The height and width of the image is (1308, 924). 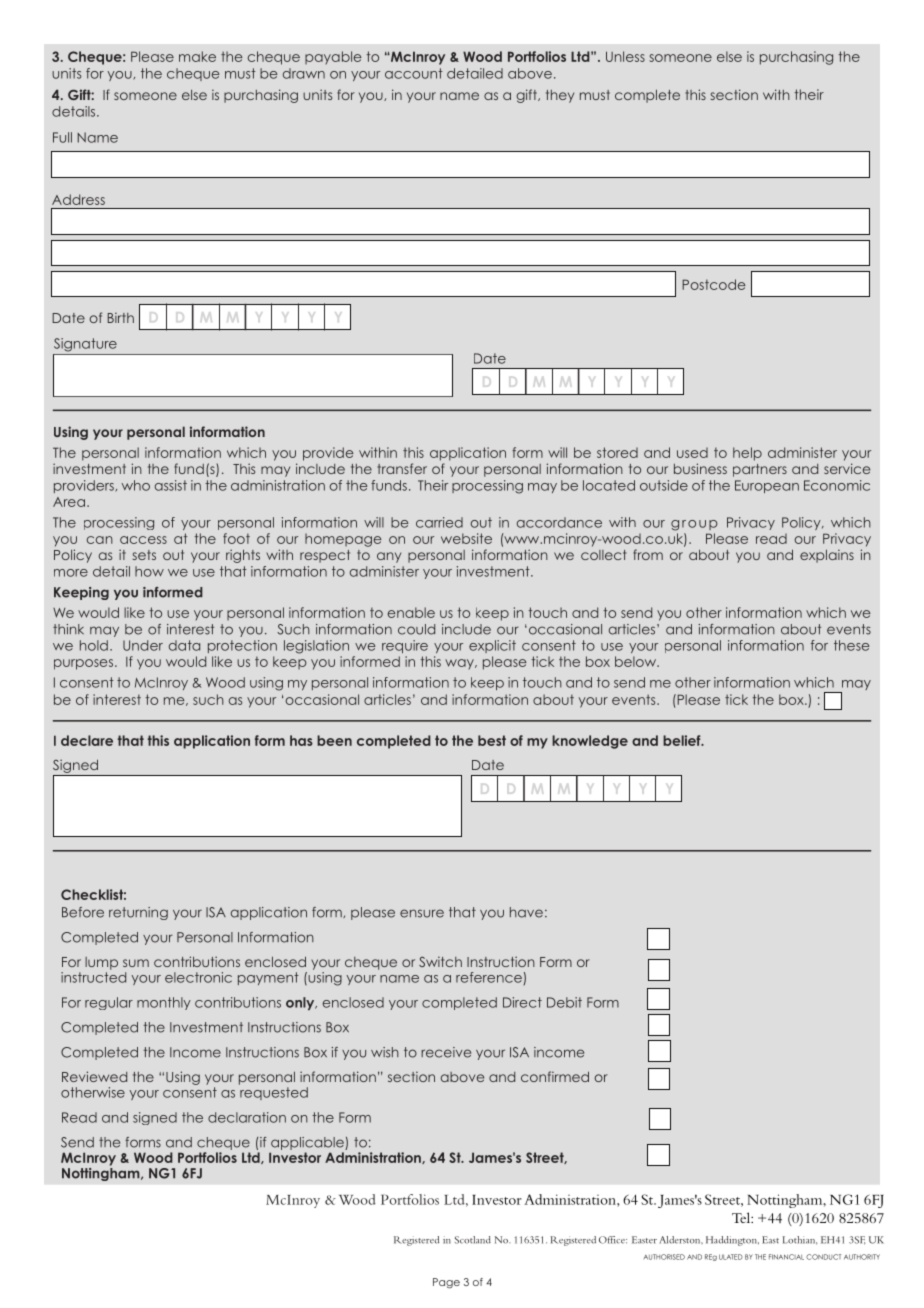 I want to click on belief, so click(x=683, y=740).
